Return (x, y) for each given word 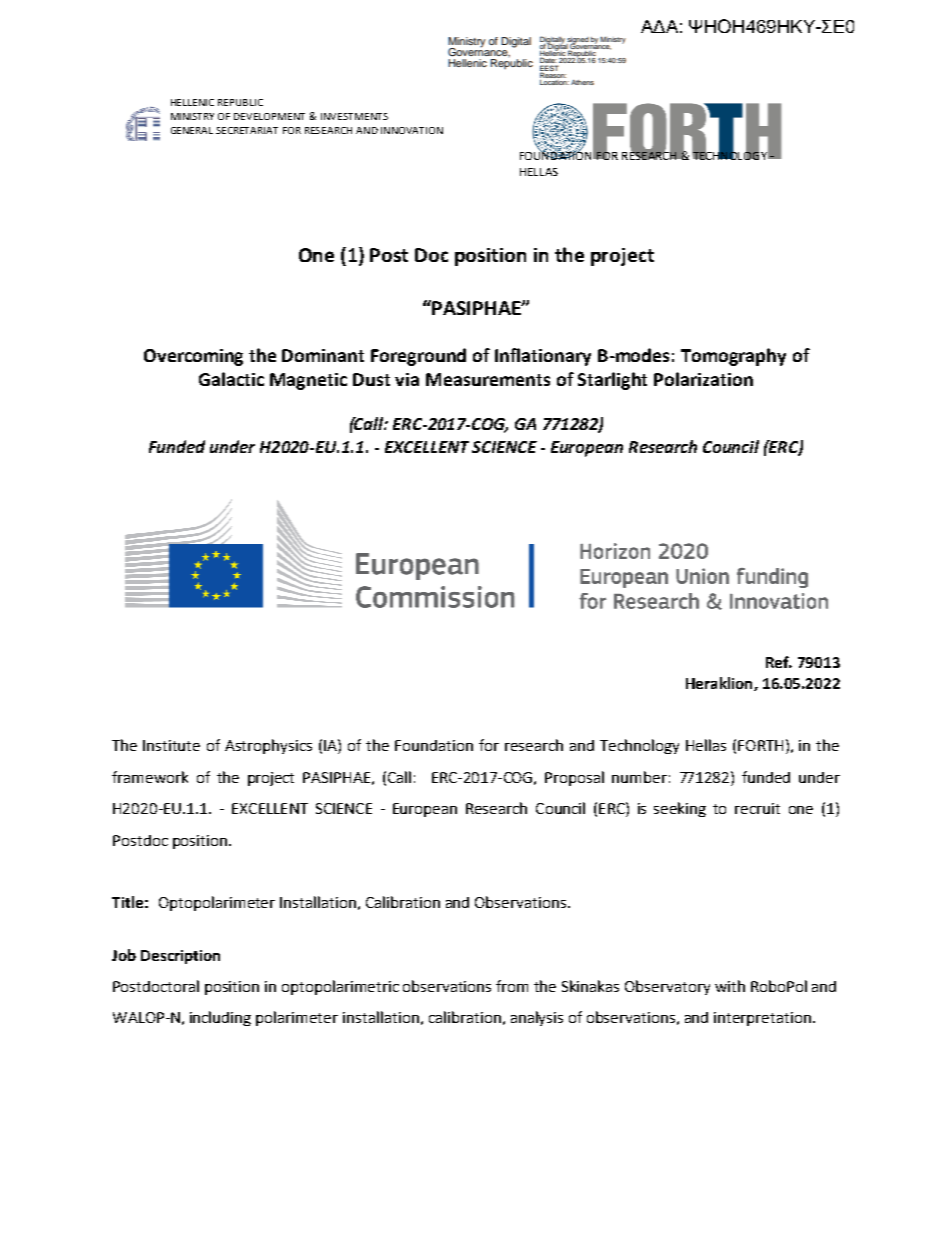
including (220, 1018)
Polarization (703, 379)
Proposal (574, 778)
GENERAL (192, 130)
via (407, 379)
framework (150, 777)
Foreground (418, 357)
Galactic (231, 379)
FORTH (760, 745)
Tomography (733, 357)
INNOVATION (412, 130)
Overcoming (193, 357)
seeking (680, 809)
